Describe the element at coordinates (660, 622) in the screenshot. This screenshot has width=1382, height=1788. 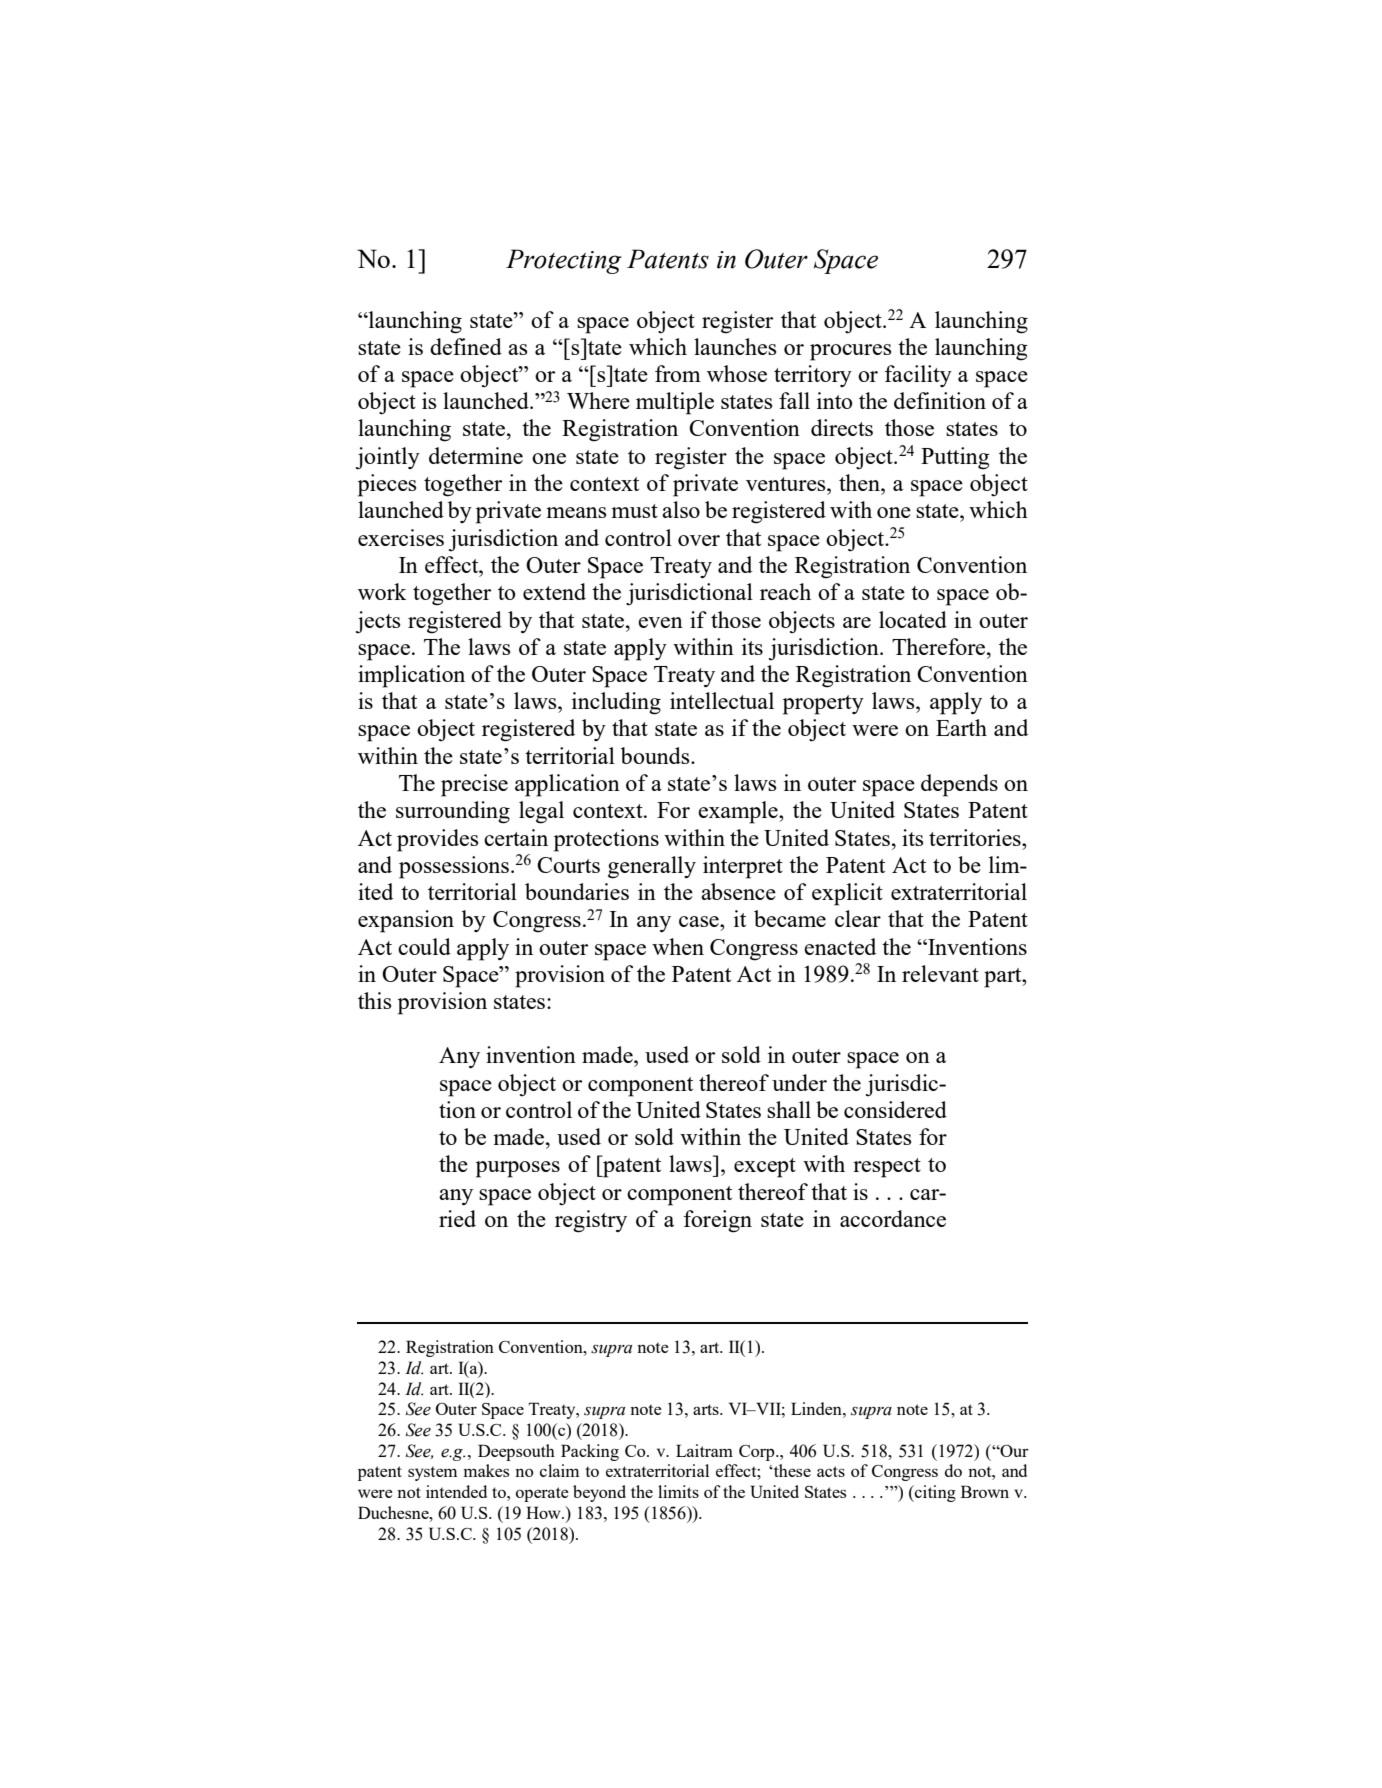
I see `even` at that location.
